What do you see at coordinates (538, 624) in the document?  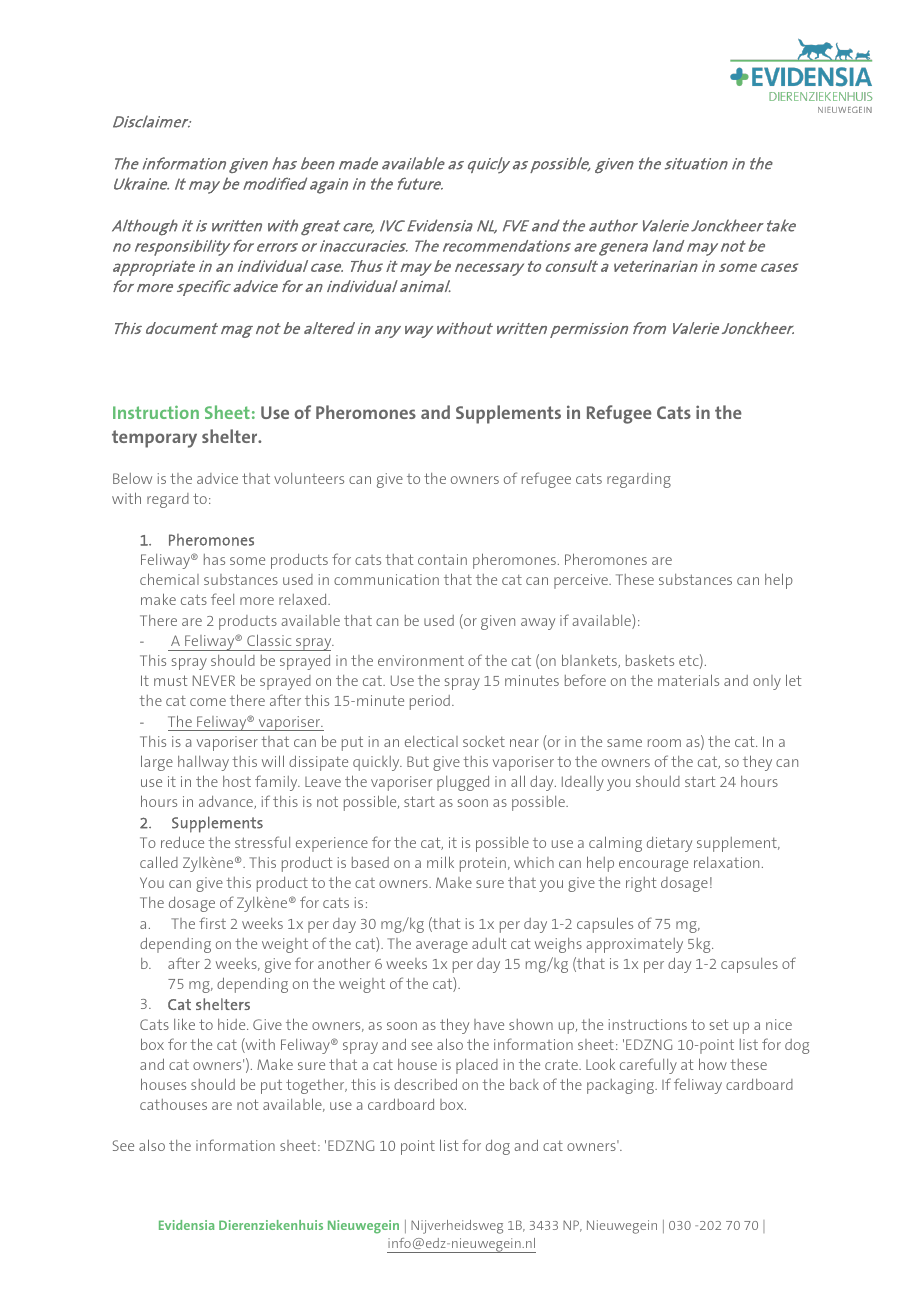 I see `away` at bounding box center [538, 624].
